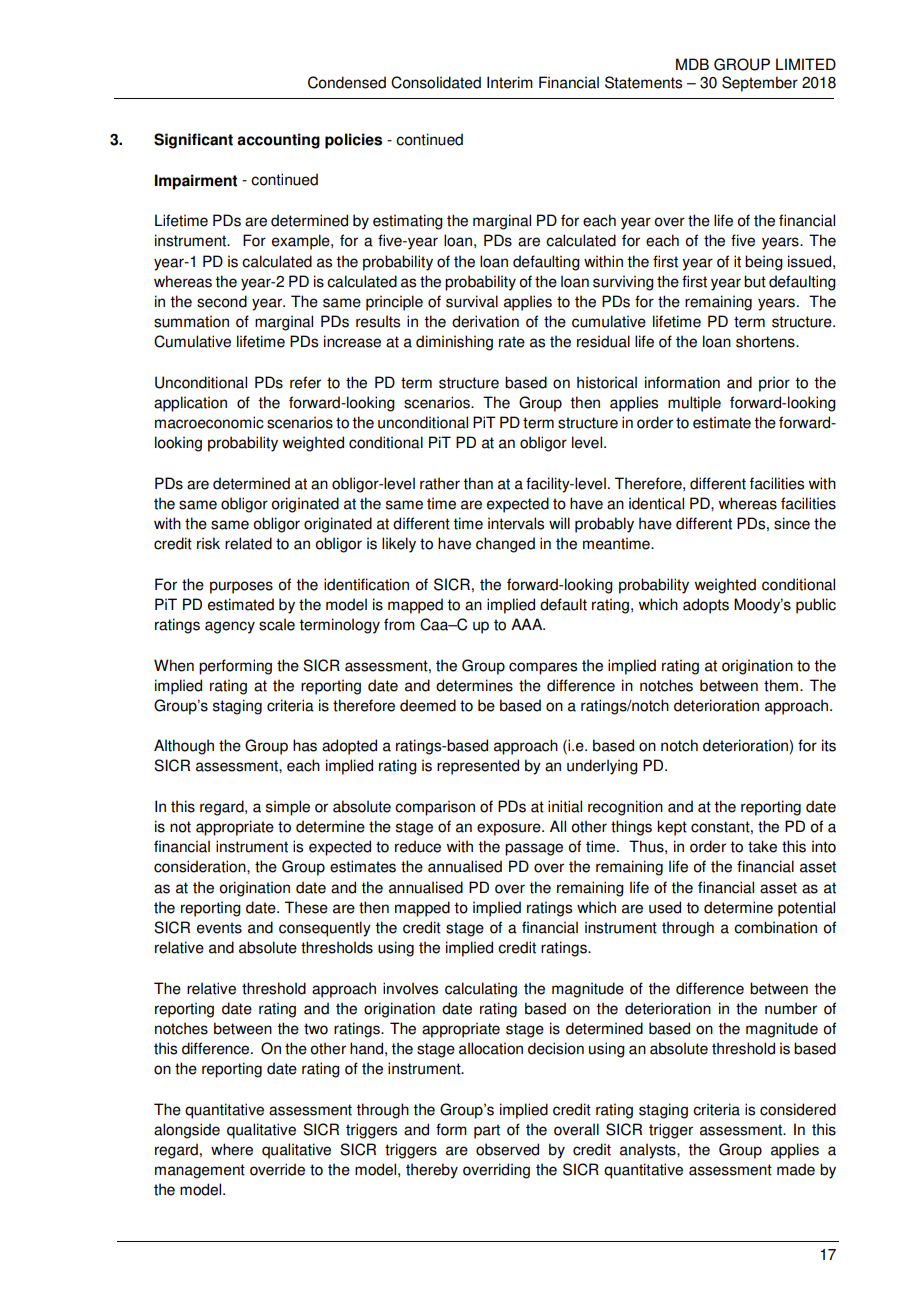  What do you see at coordinates (510, 82) in the screenshot?
I see `Interim` at bounding box center [510, 82].
